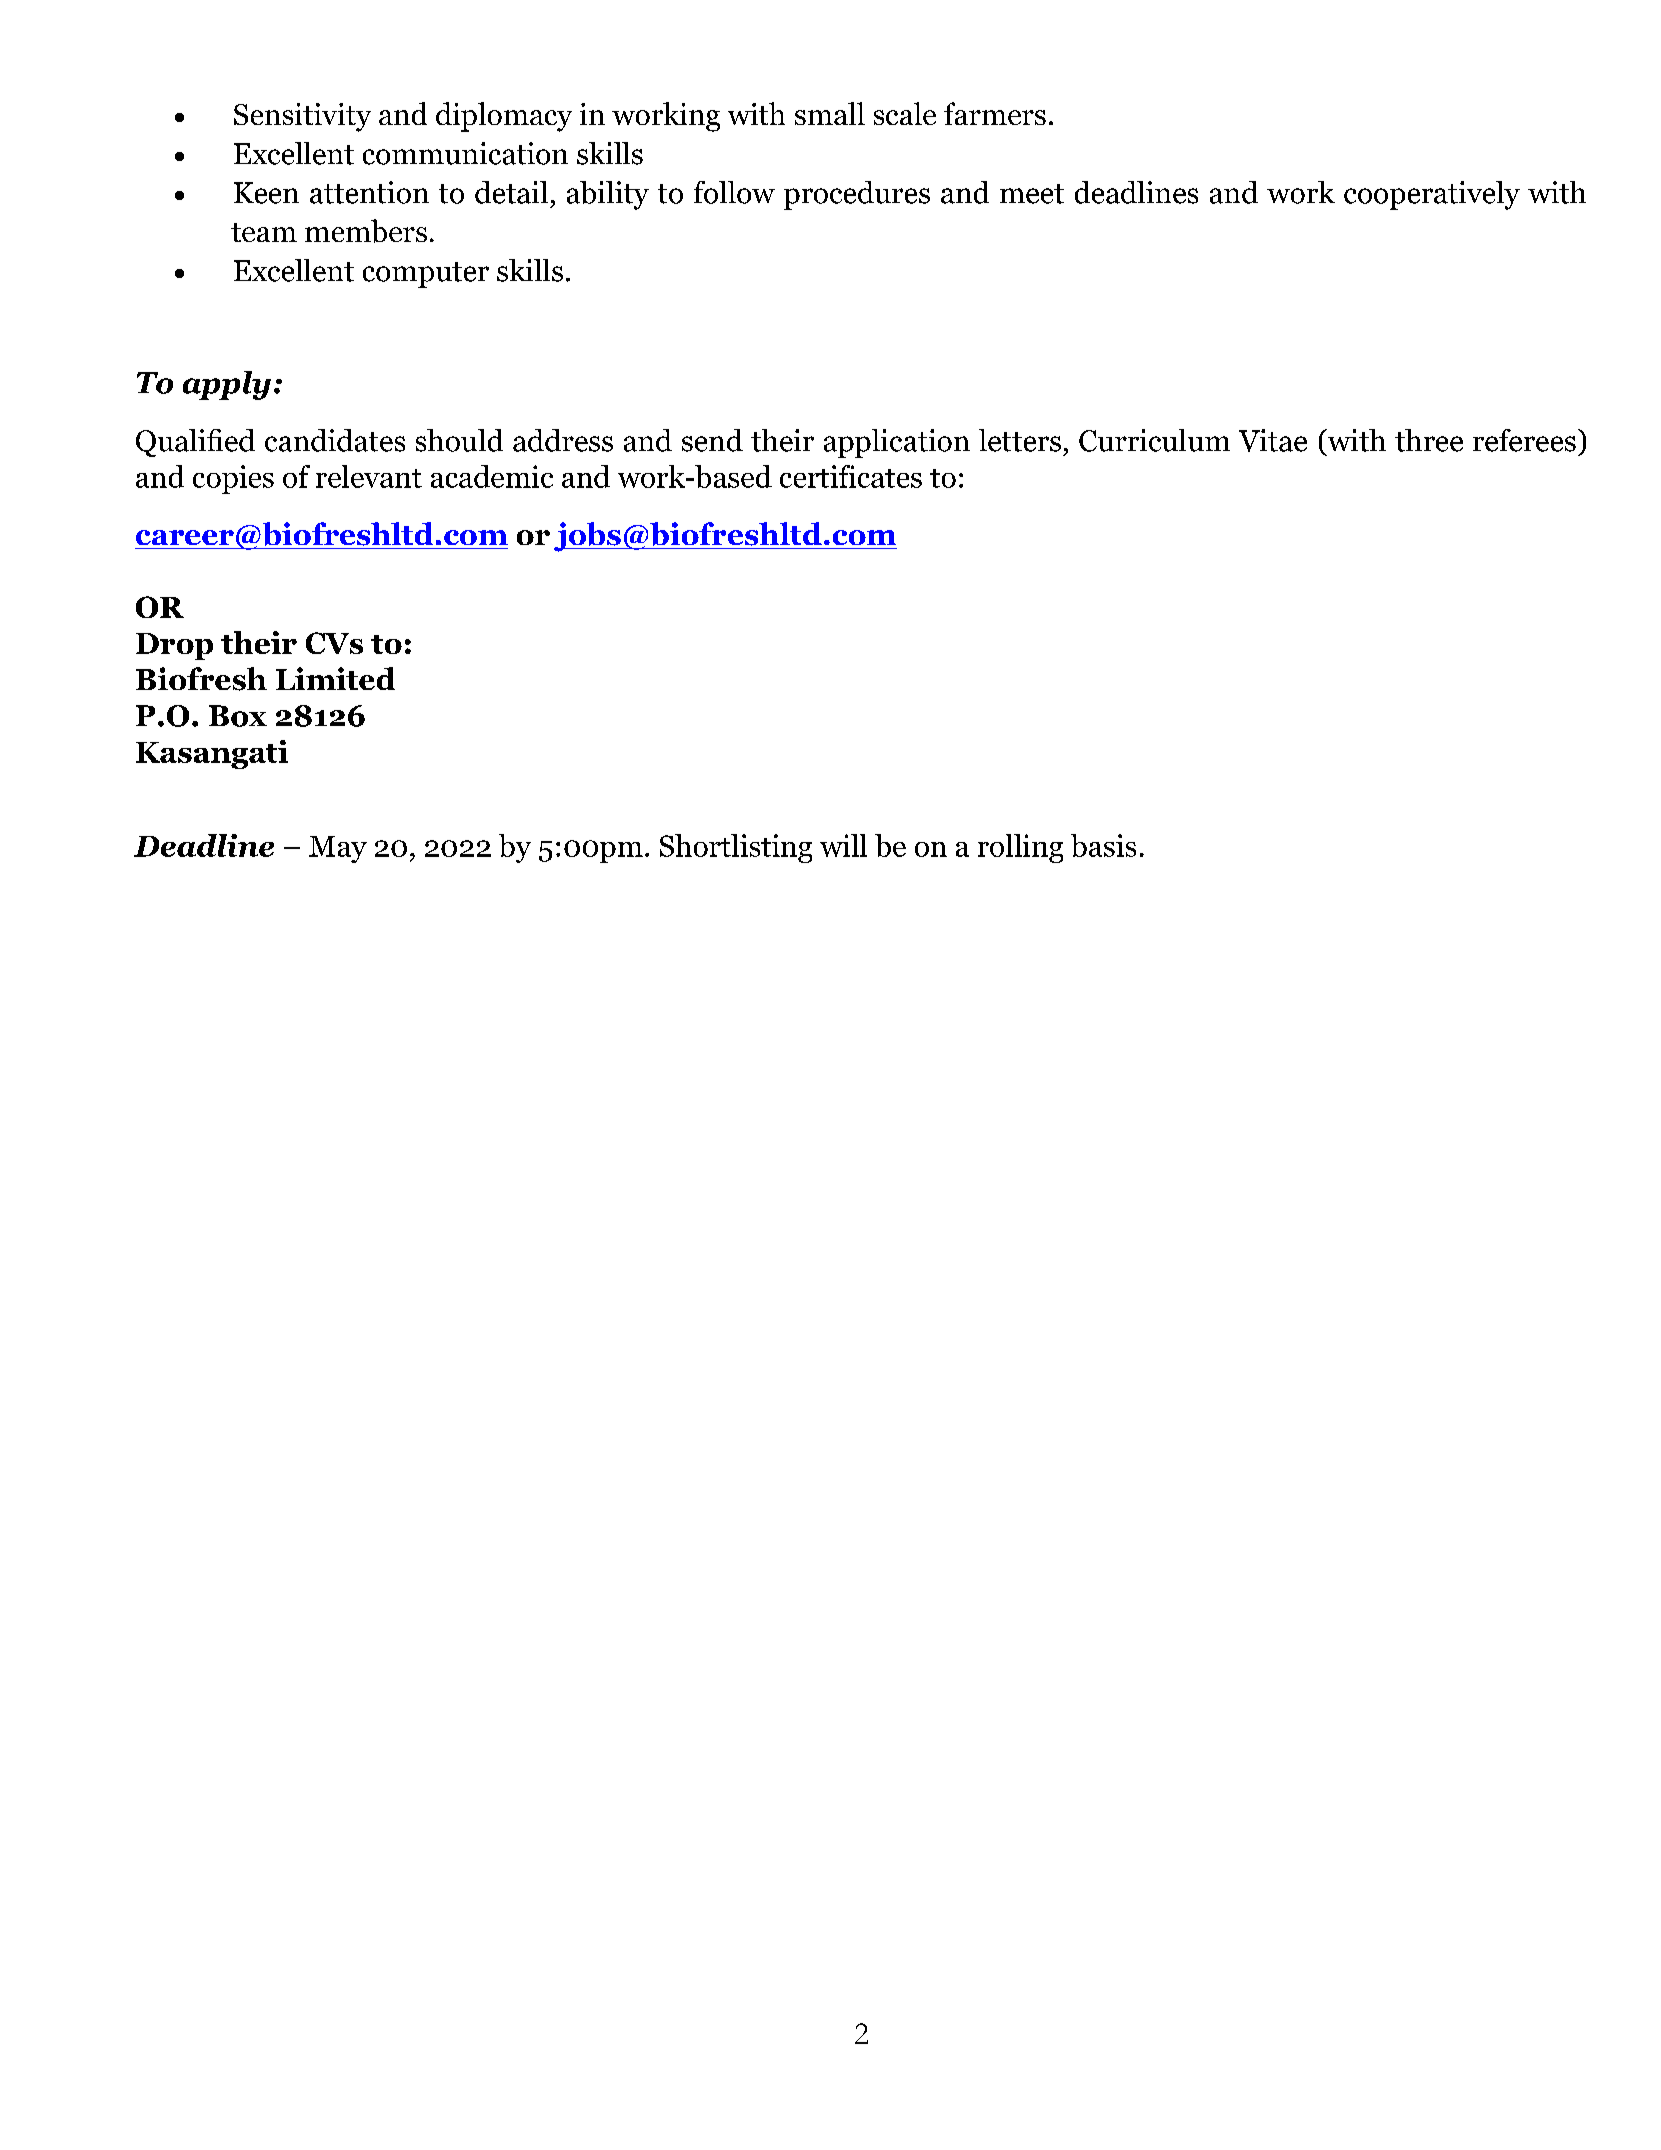 The image size is (1661, 2150). I want to click on cooperatively, so click(1432, 195).
